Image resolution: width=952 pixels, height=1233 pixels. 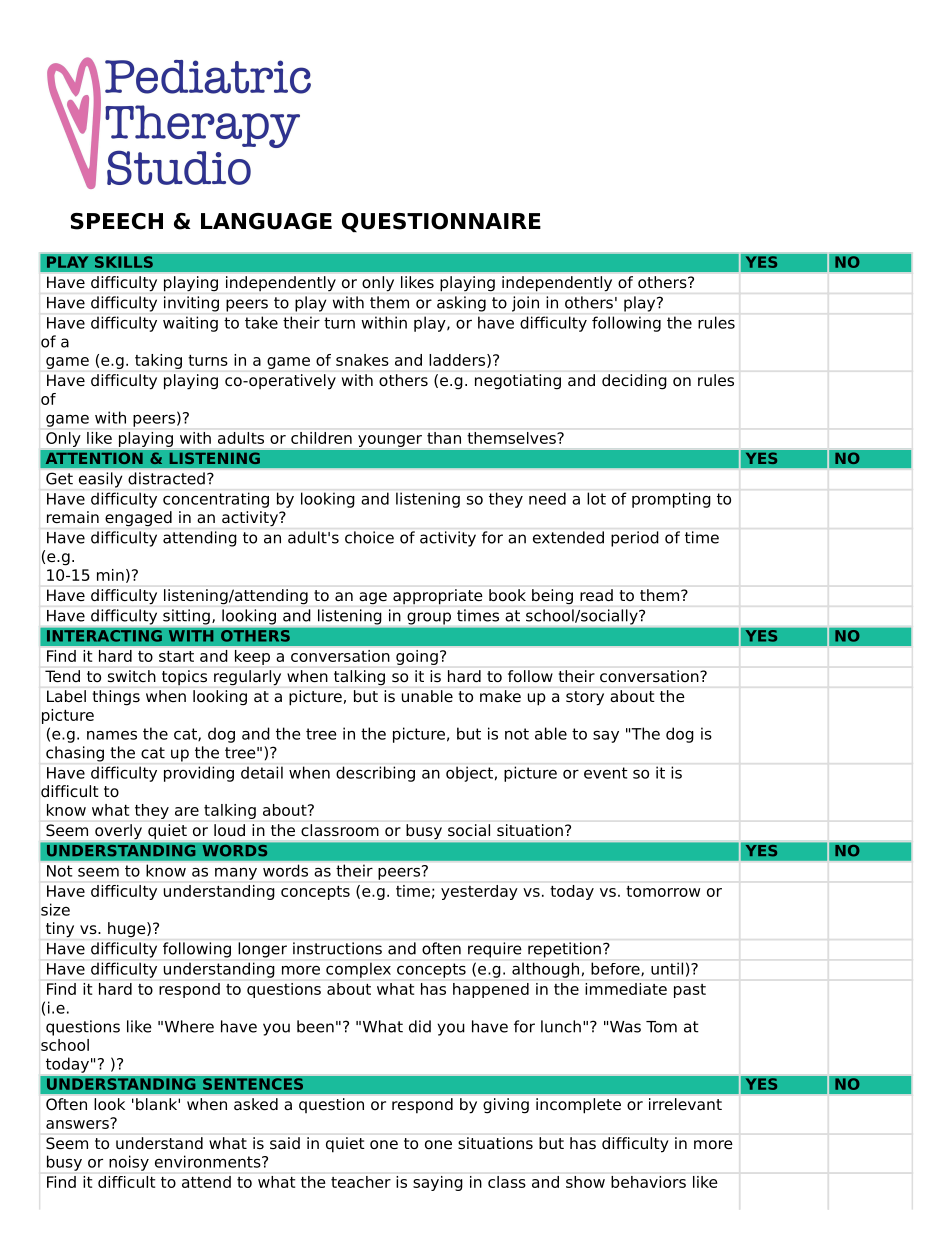 I want to click on tomorrow, so click(x=663, y=891).
